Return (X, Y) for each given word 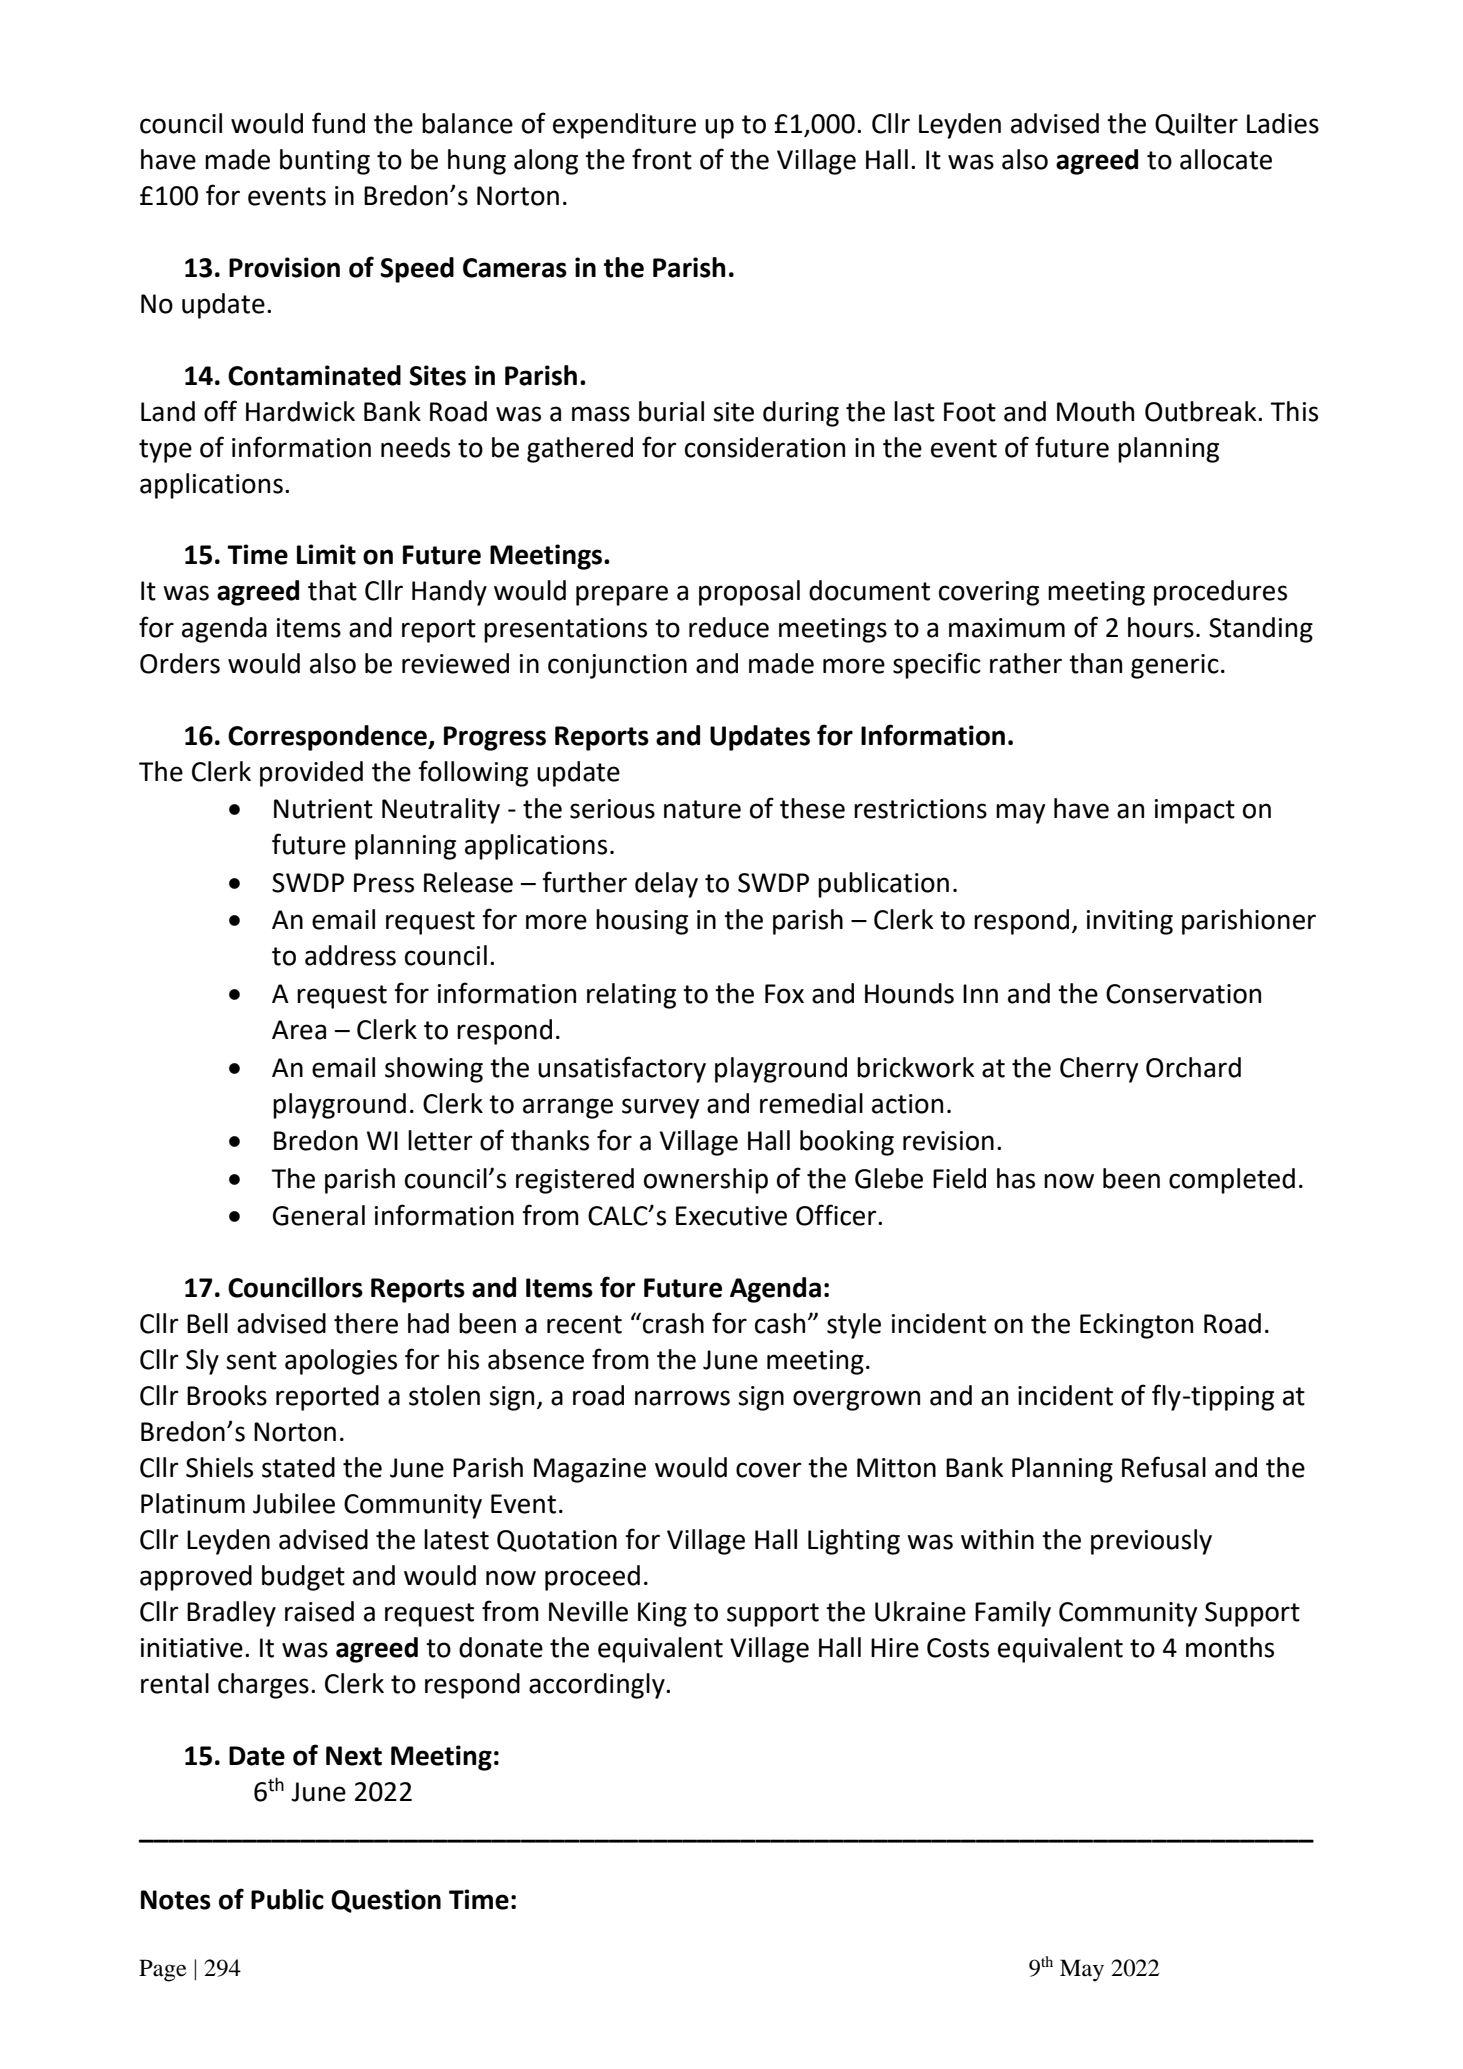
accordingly (598, 1686)
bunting (325, 162)
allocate (1226, 159)
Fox (784, 994)
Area (299, 1030)
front (662, 159)
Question (386, 1901)
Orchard (1193, 1067)
